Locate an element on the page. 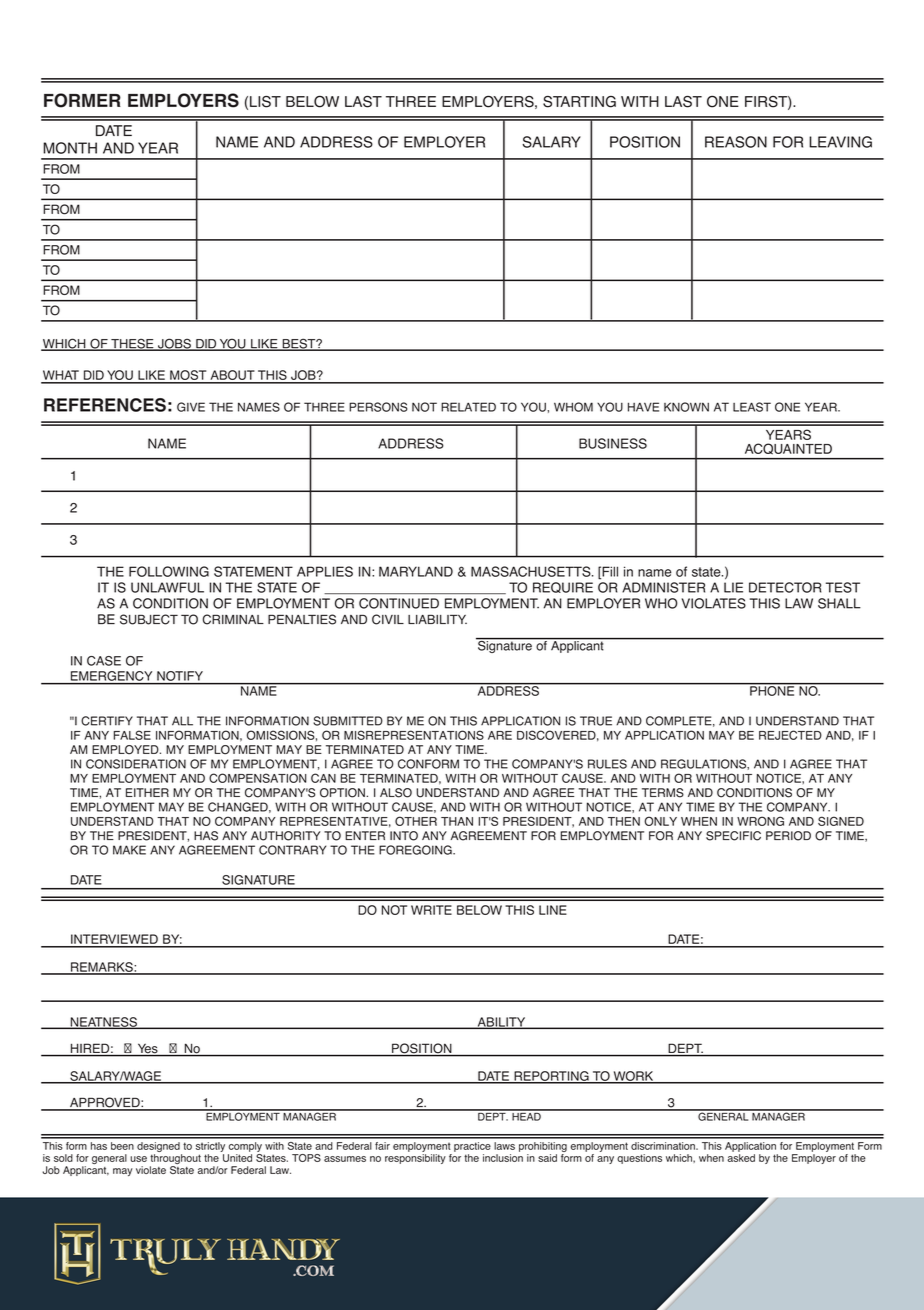 This document has width=924, height=1310. REASON is located at coordinates (736, 142).
